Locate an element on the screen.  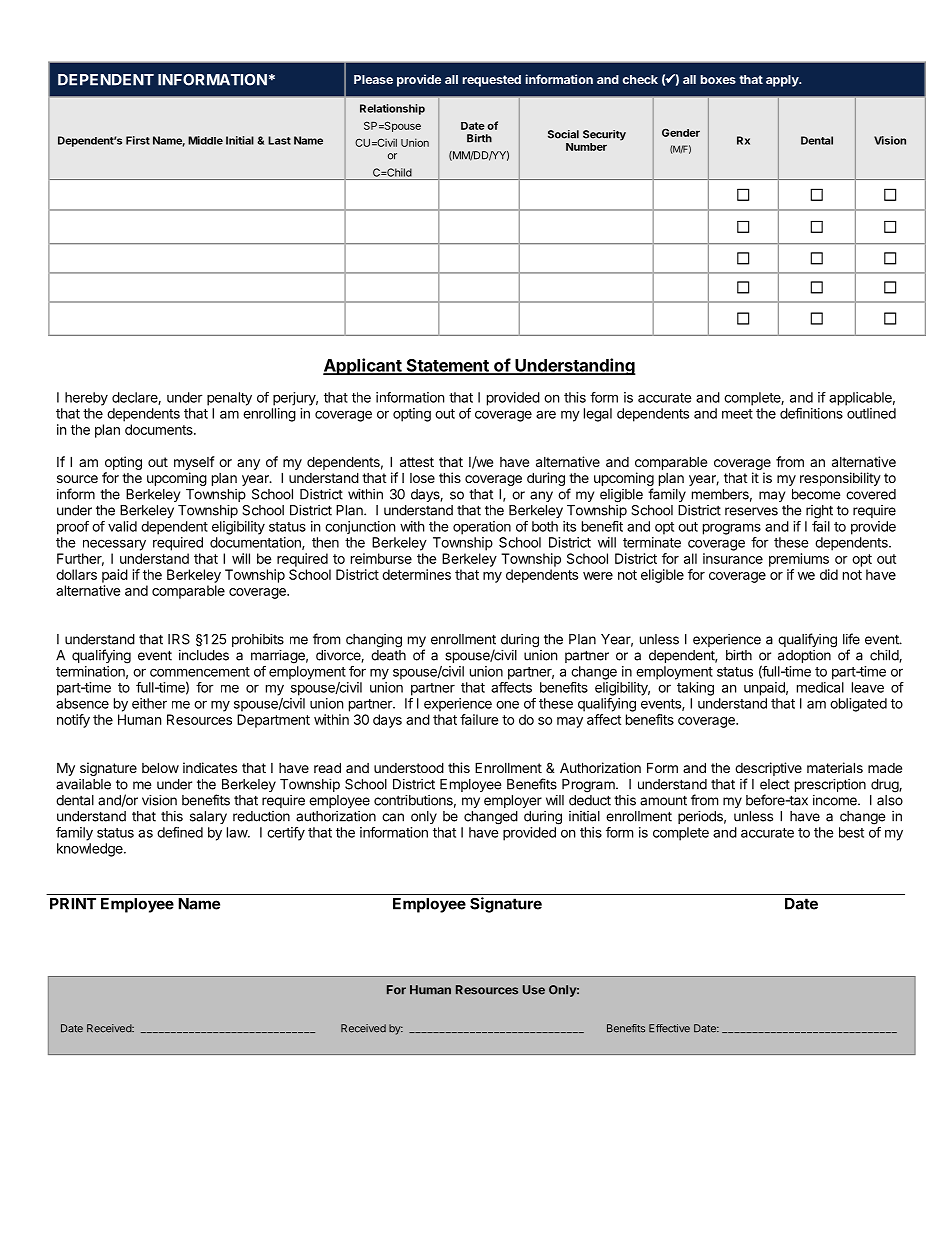
elect is located at coordinates (775, 784).
